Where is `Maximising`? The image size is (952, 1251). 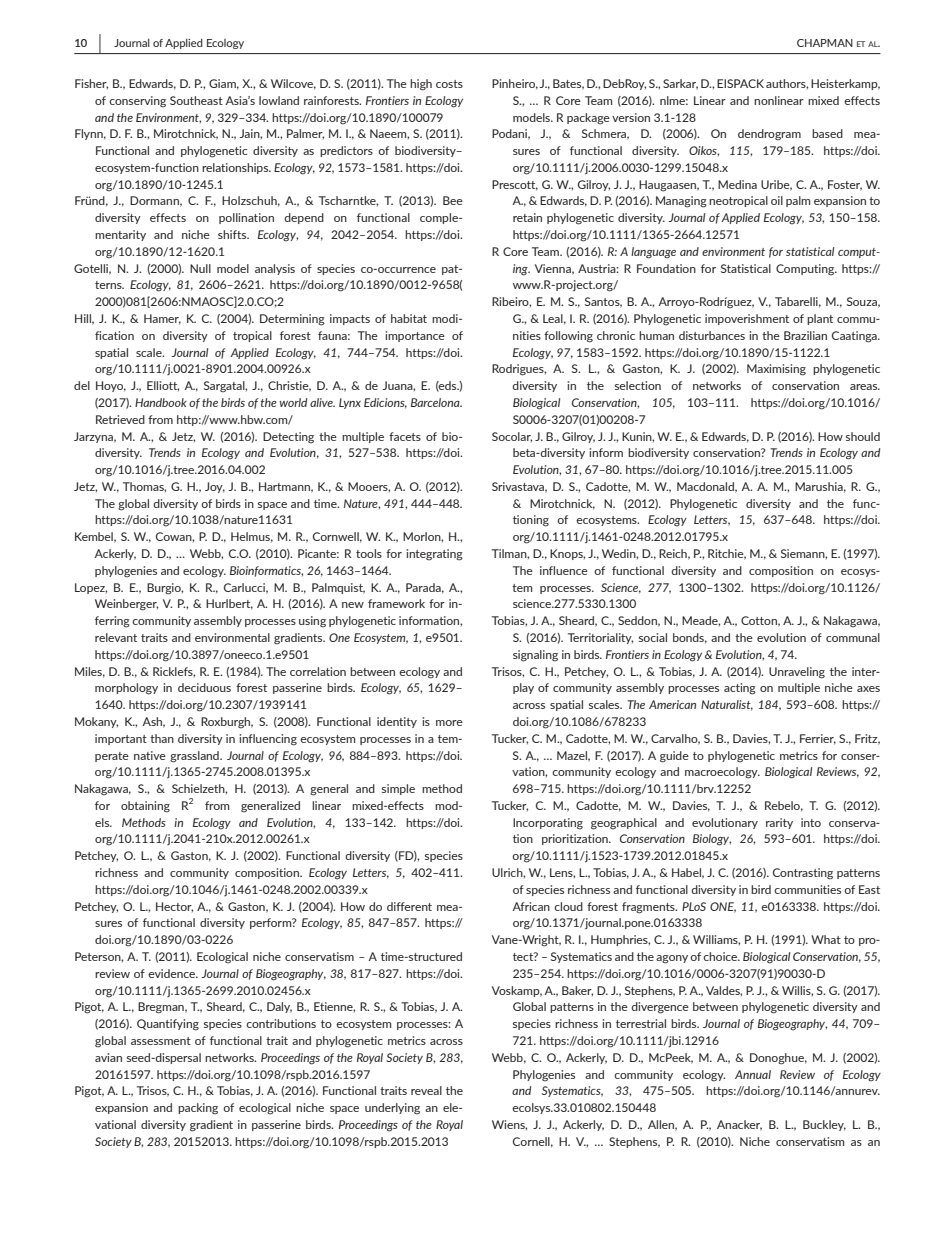
Maximising is located at coordinates (776, 370).
